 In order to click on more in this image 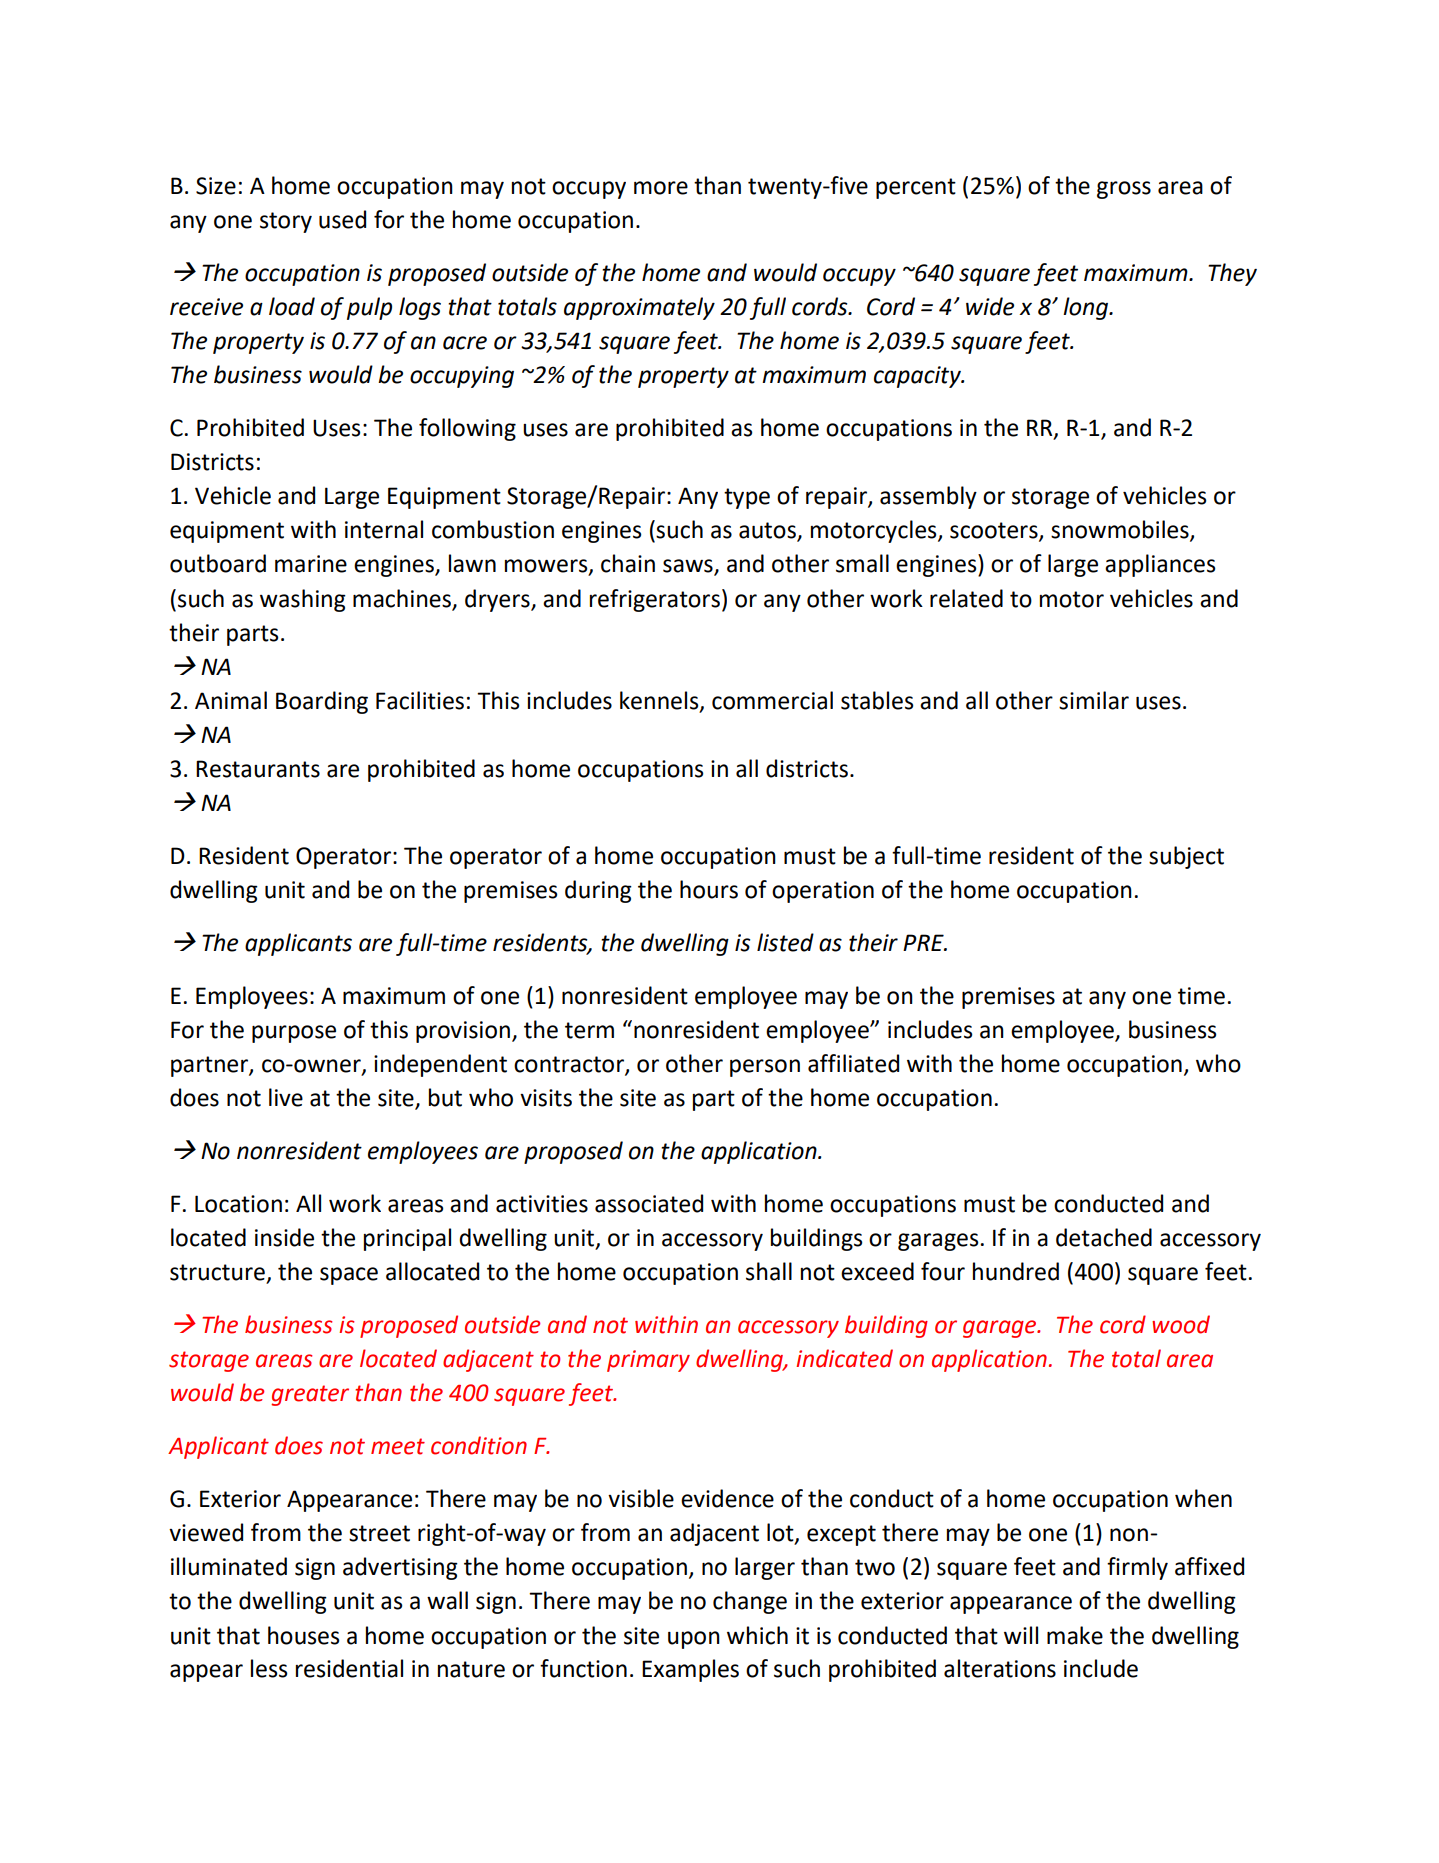, I will do `click(661, 188)`.
